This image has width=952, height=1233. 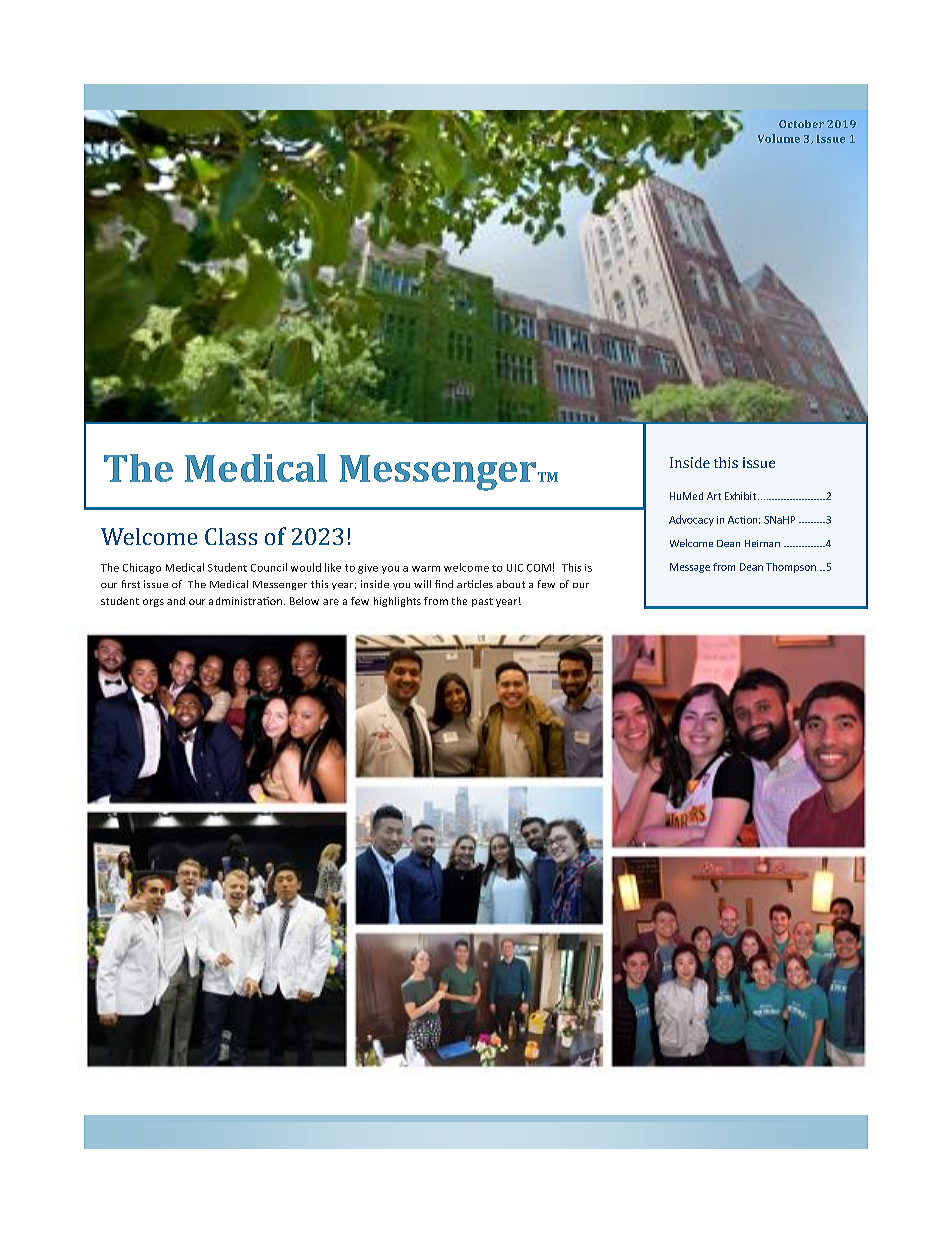 I want to click on Volume, so click(x=779, y=138).
